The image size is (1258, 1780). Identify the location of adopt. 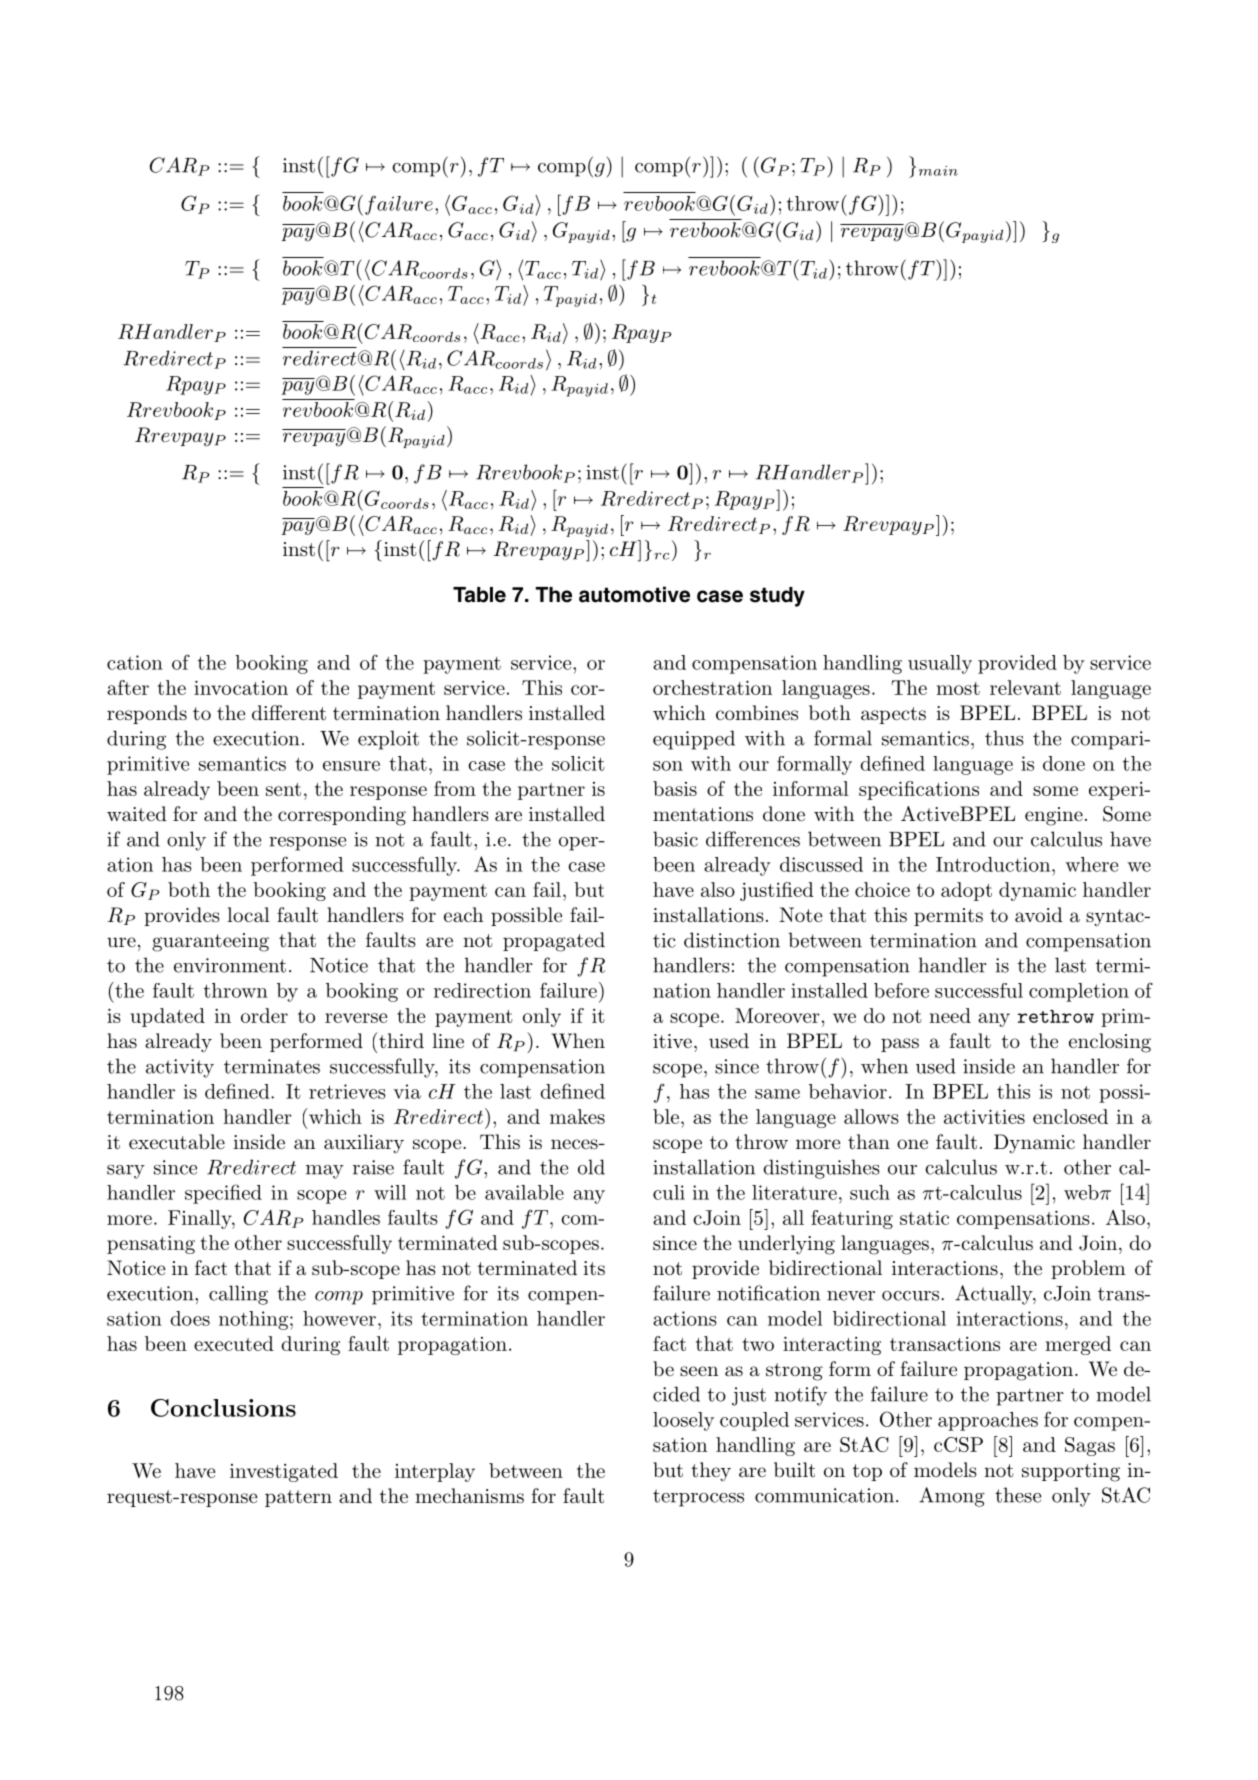
(966, 891).
